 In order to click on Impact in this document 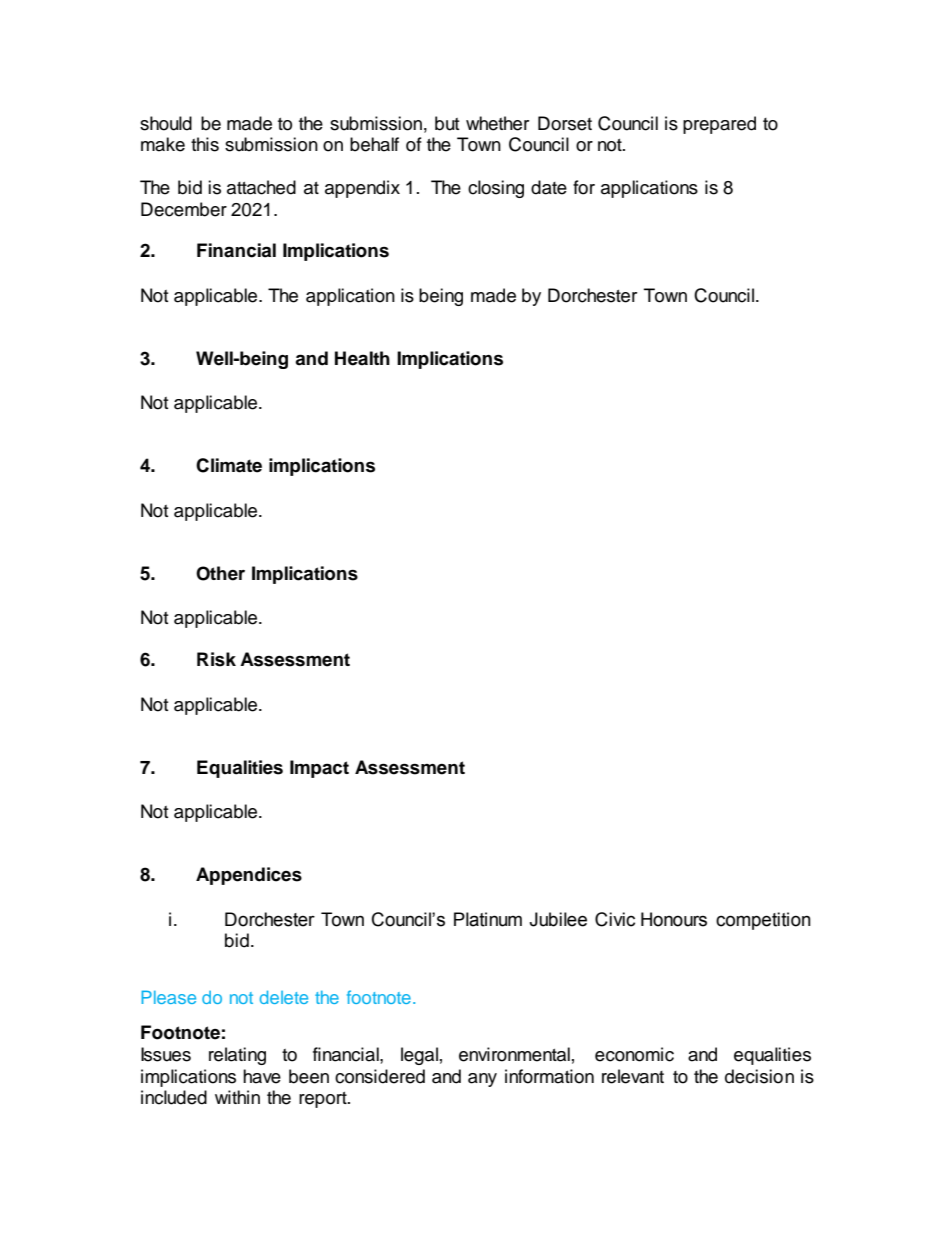, I will do `click(319, 769)`.
